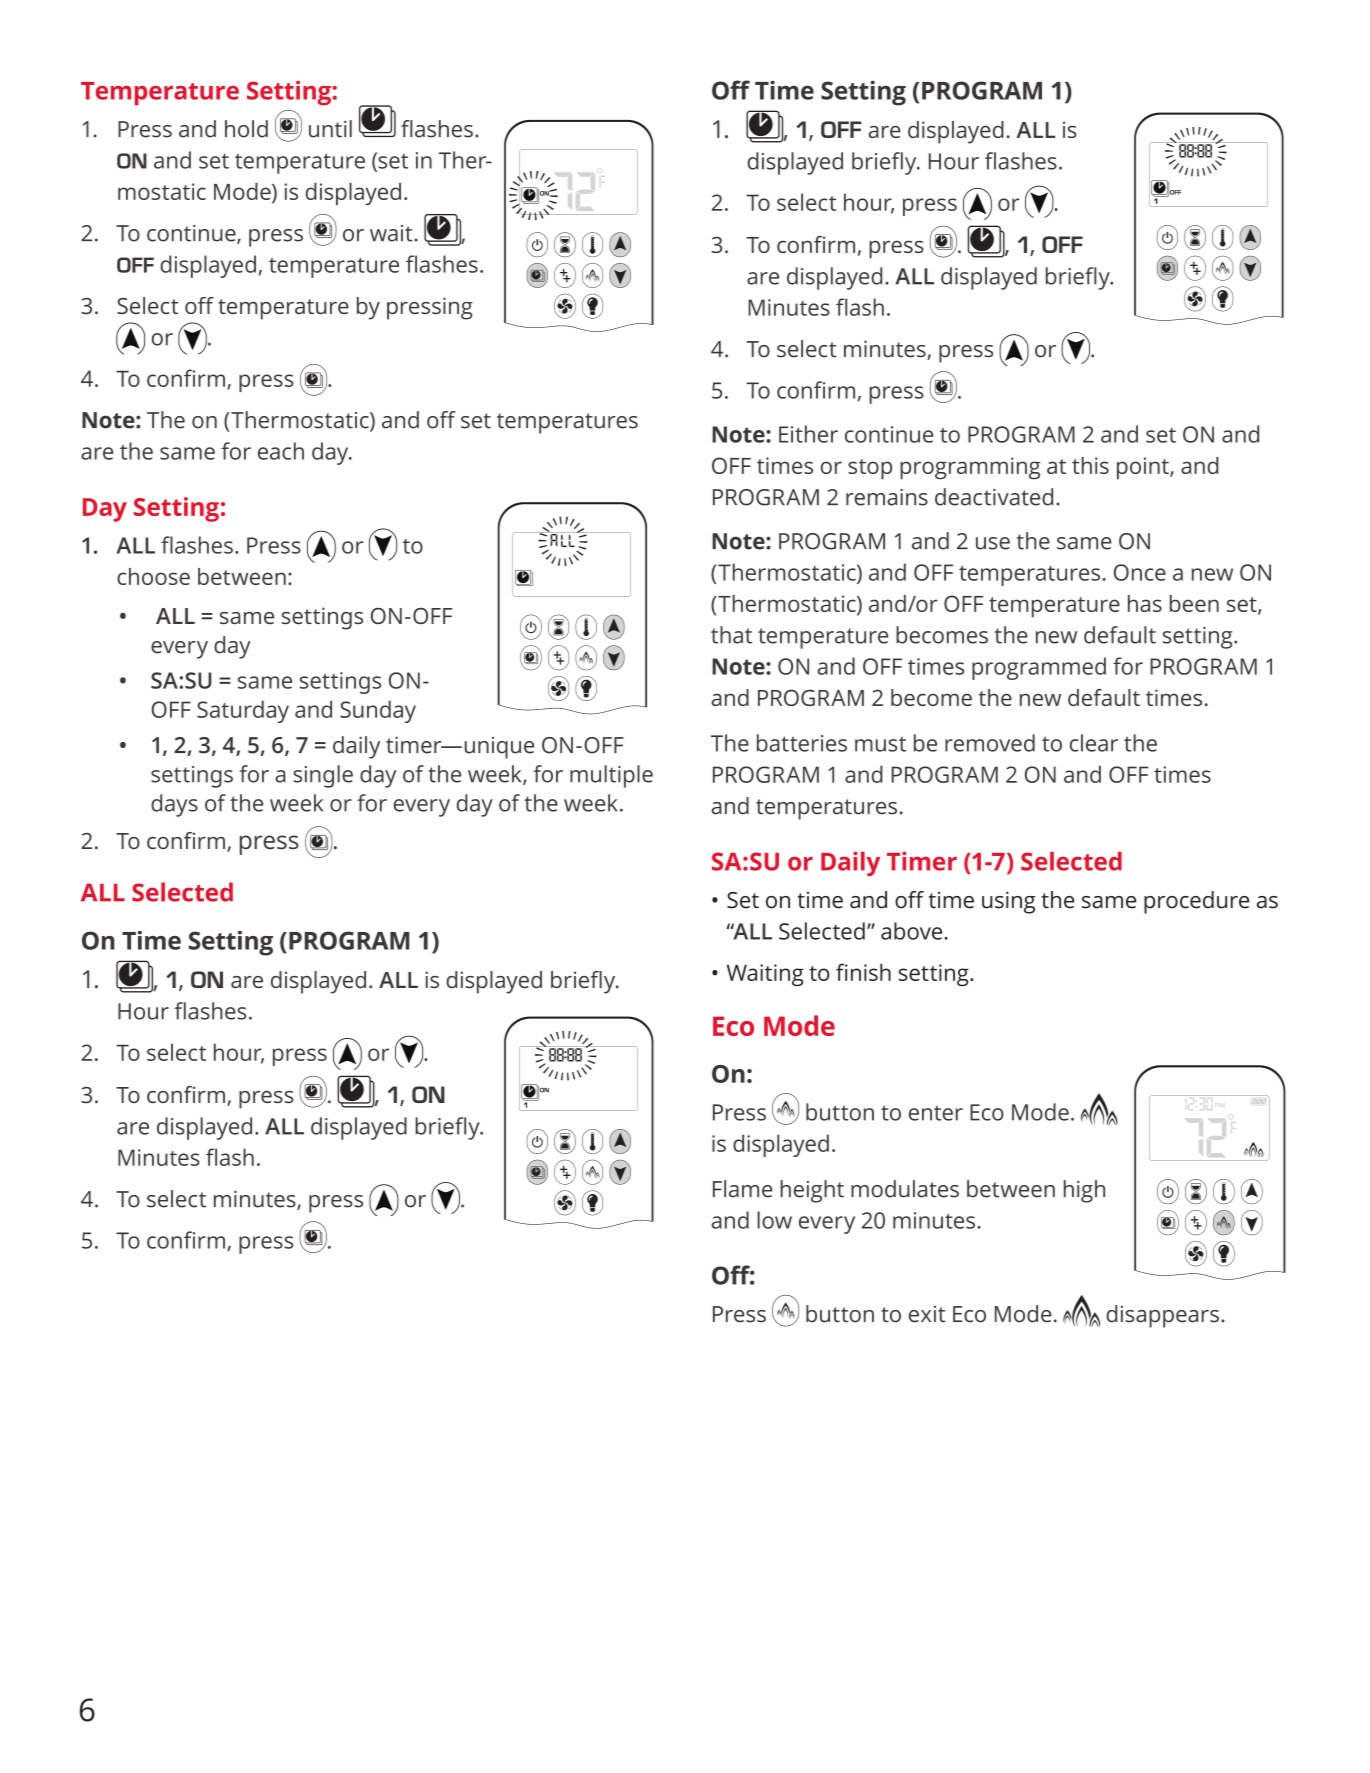  I want to click on use, so click(993, 543).
